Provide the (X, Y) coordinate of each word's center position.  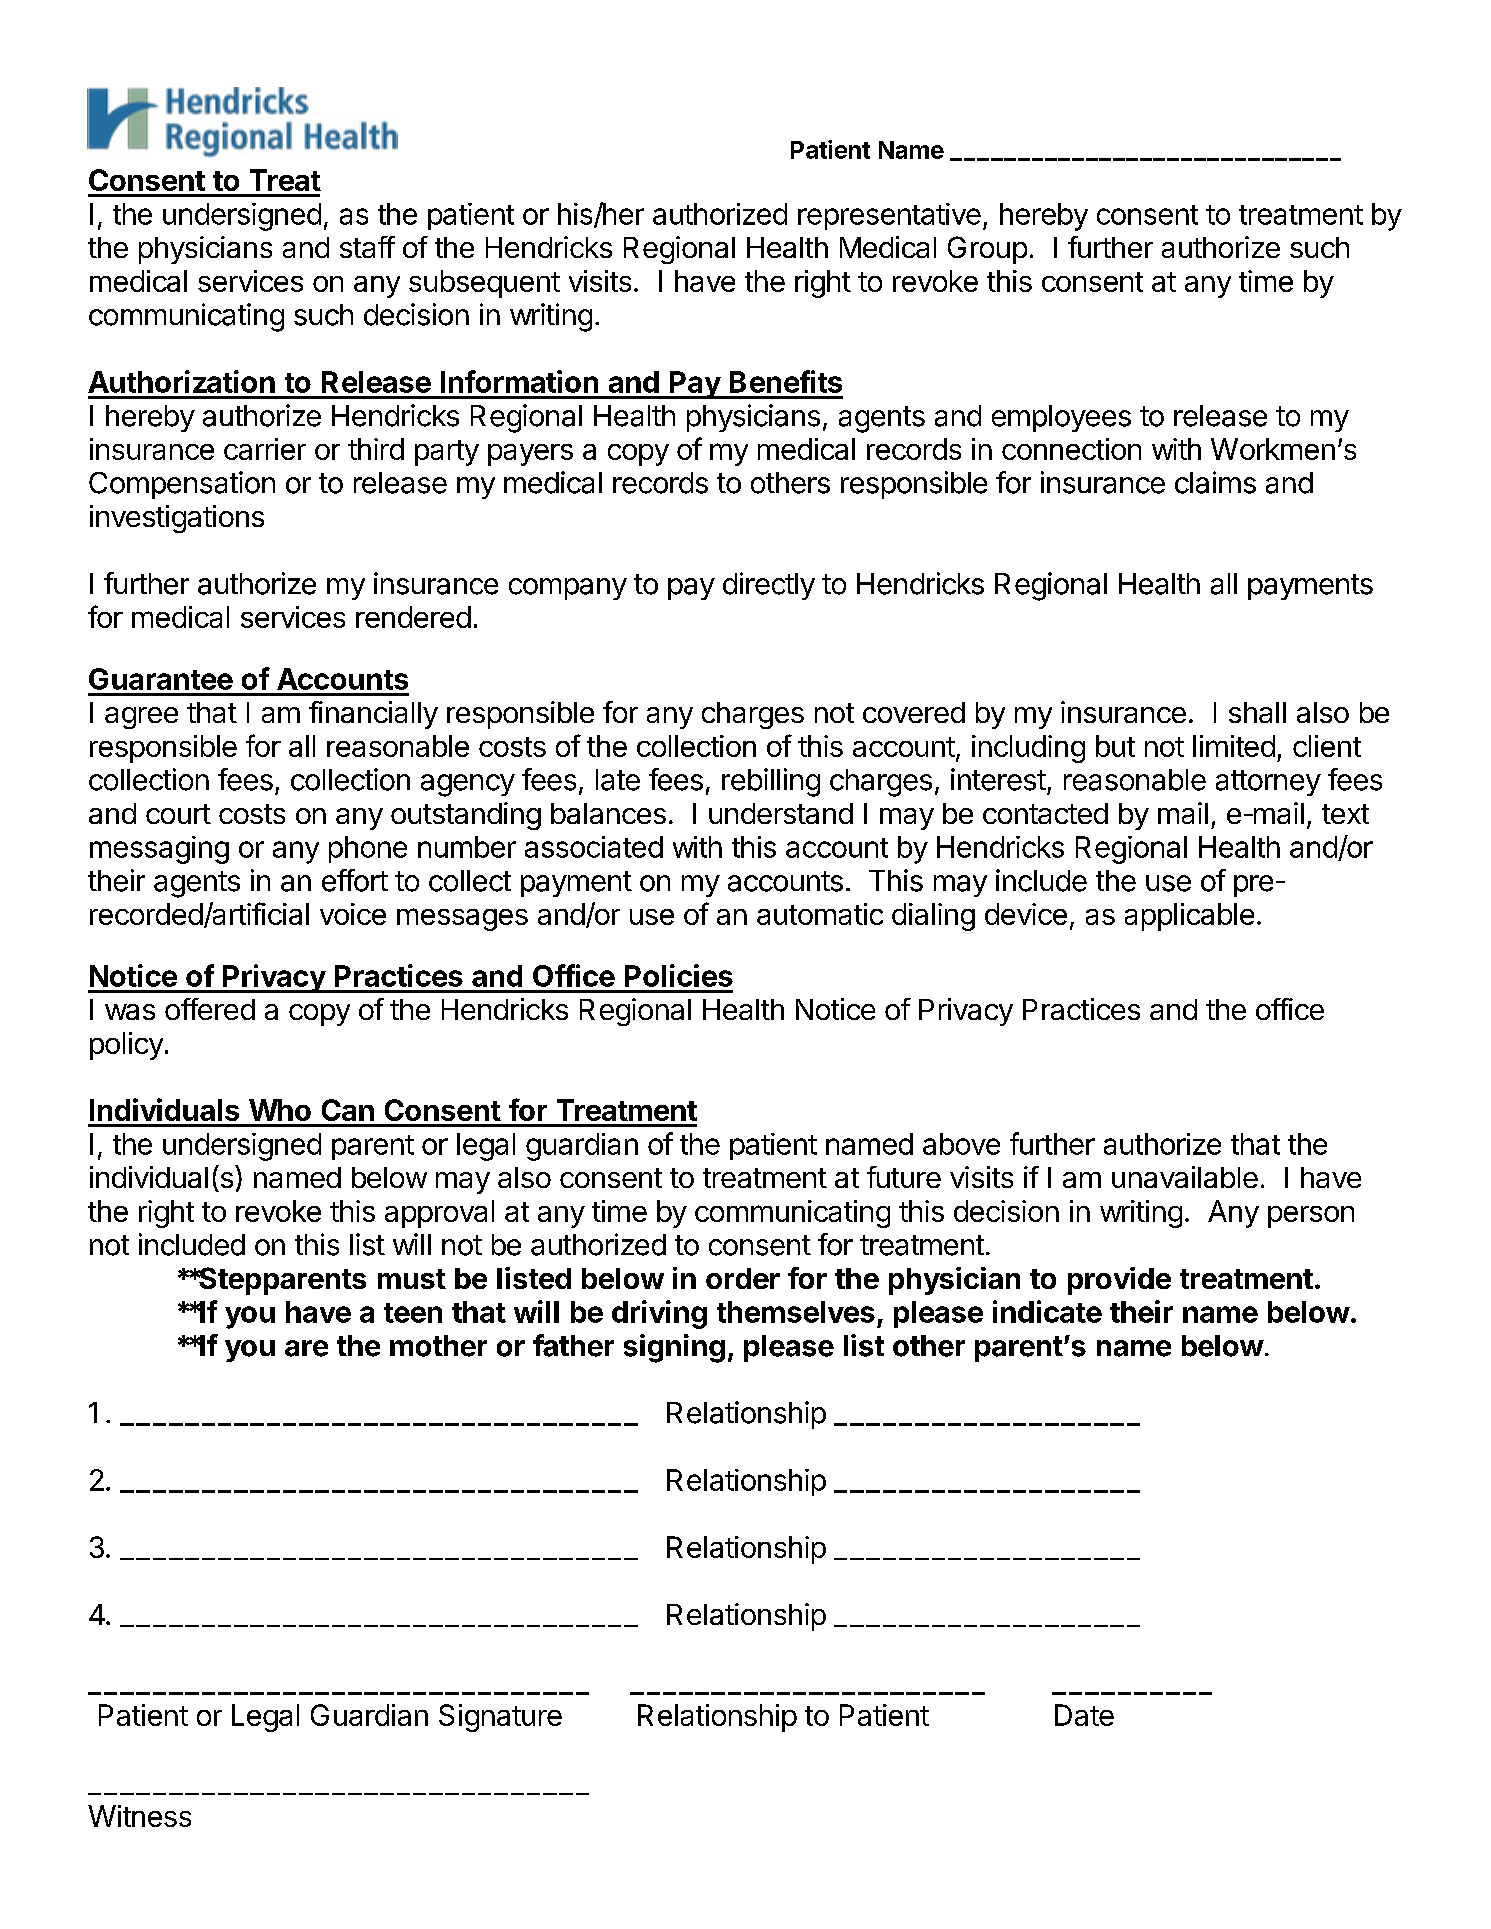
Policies (679, 975)
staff (367, 247)
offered (210, 1009)
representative (889, 216)
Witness (139, 1816)
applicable (1189, 917)
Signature (500, 1718)
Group (987, 250)
